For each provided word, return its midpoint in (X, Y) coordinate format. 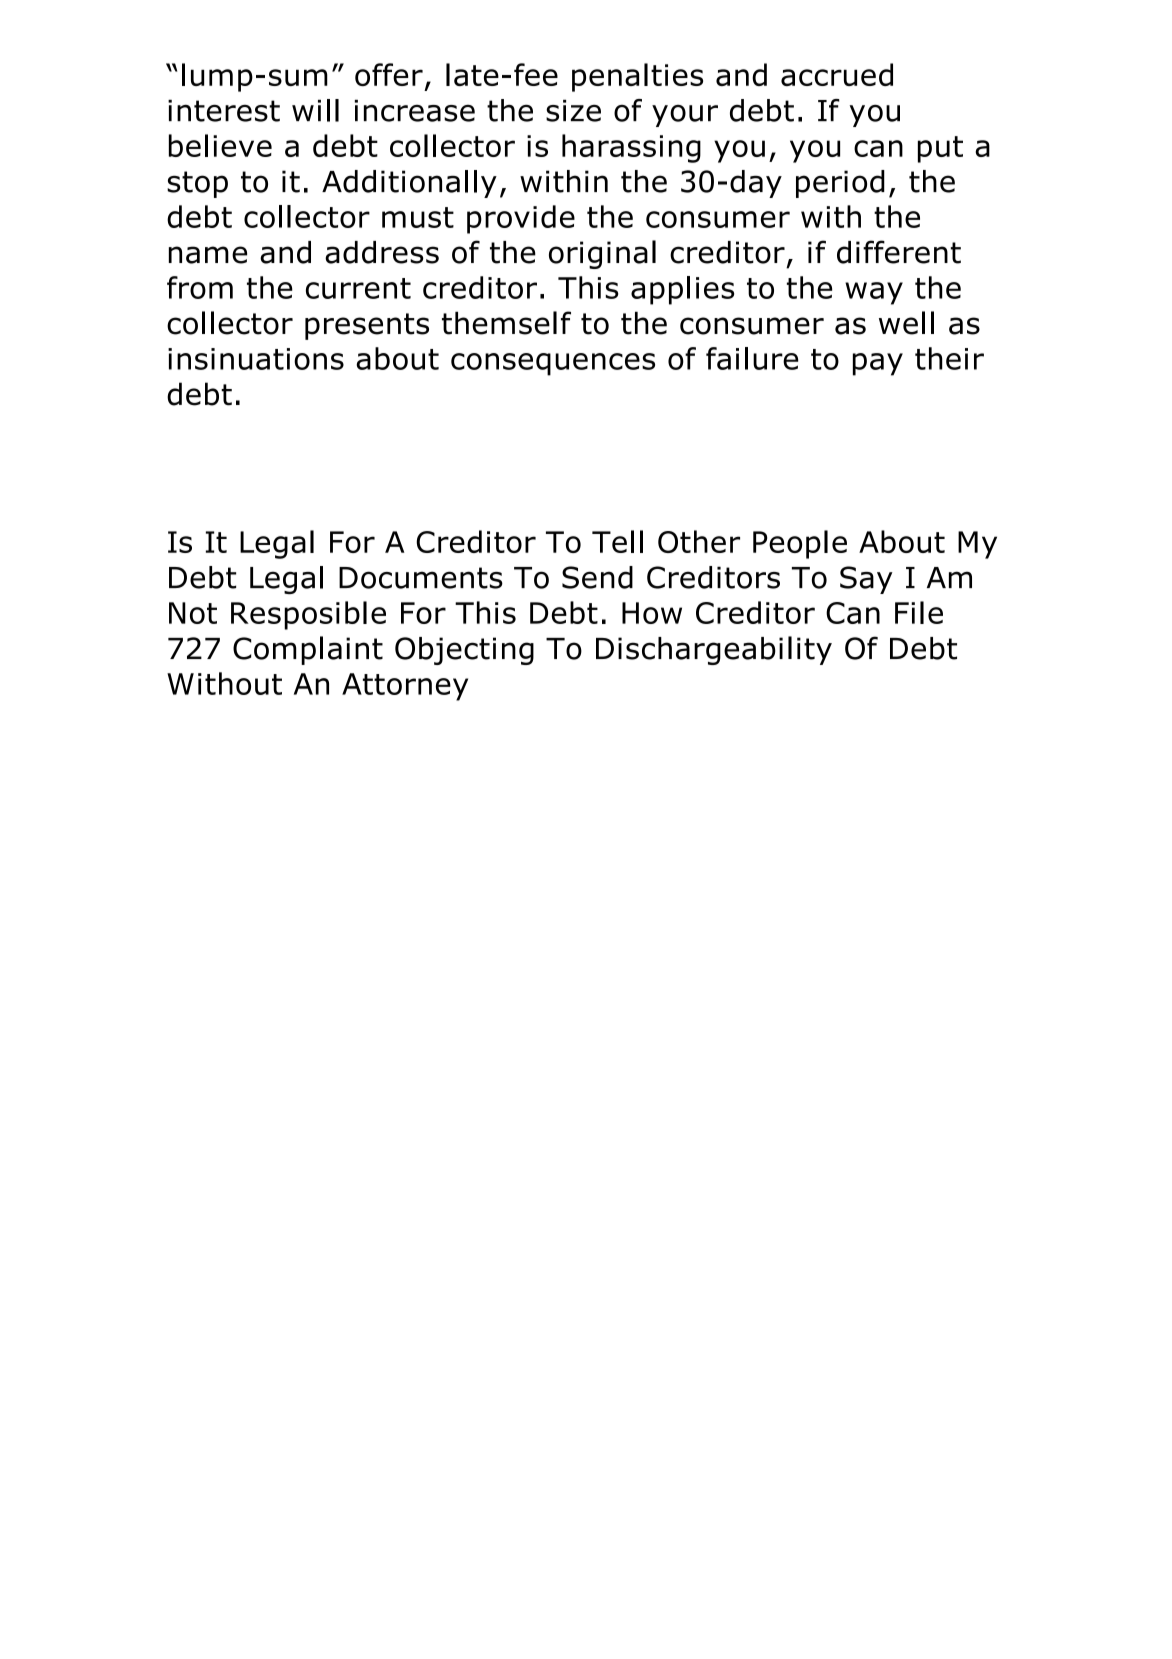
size (573, 111)
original (602, 254)
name (208, 255)
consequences (553, 364)
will (315, 110)
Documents (421, 578)
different (899, 252)
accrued (837, 74)
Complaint (308, 650)
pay (878, 364)
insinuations (256, 359)
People (800, 544)
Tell (617, 541)
